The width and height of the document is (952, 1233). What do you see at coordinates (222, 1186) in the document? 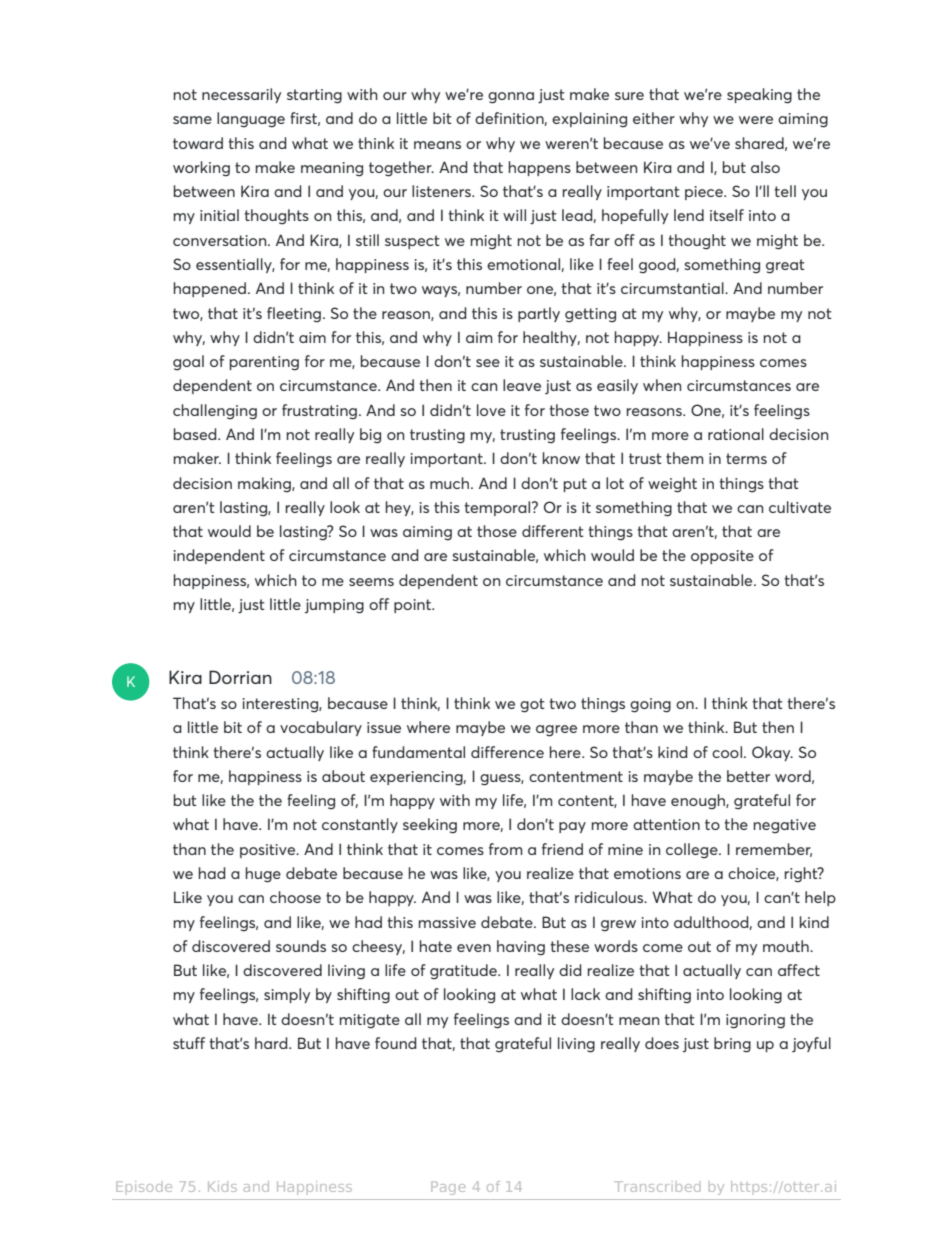
I see `Kids` at bounding box center [222, 1186].
